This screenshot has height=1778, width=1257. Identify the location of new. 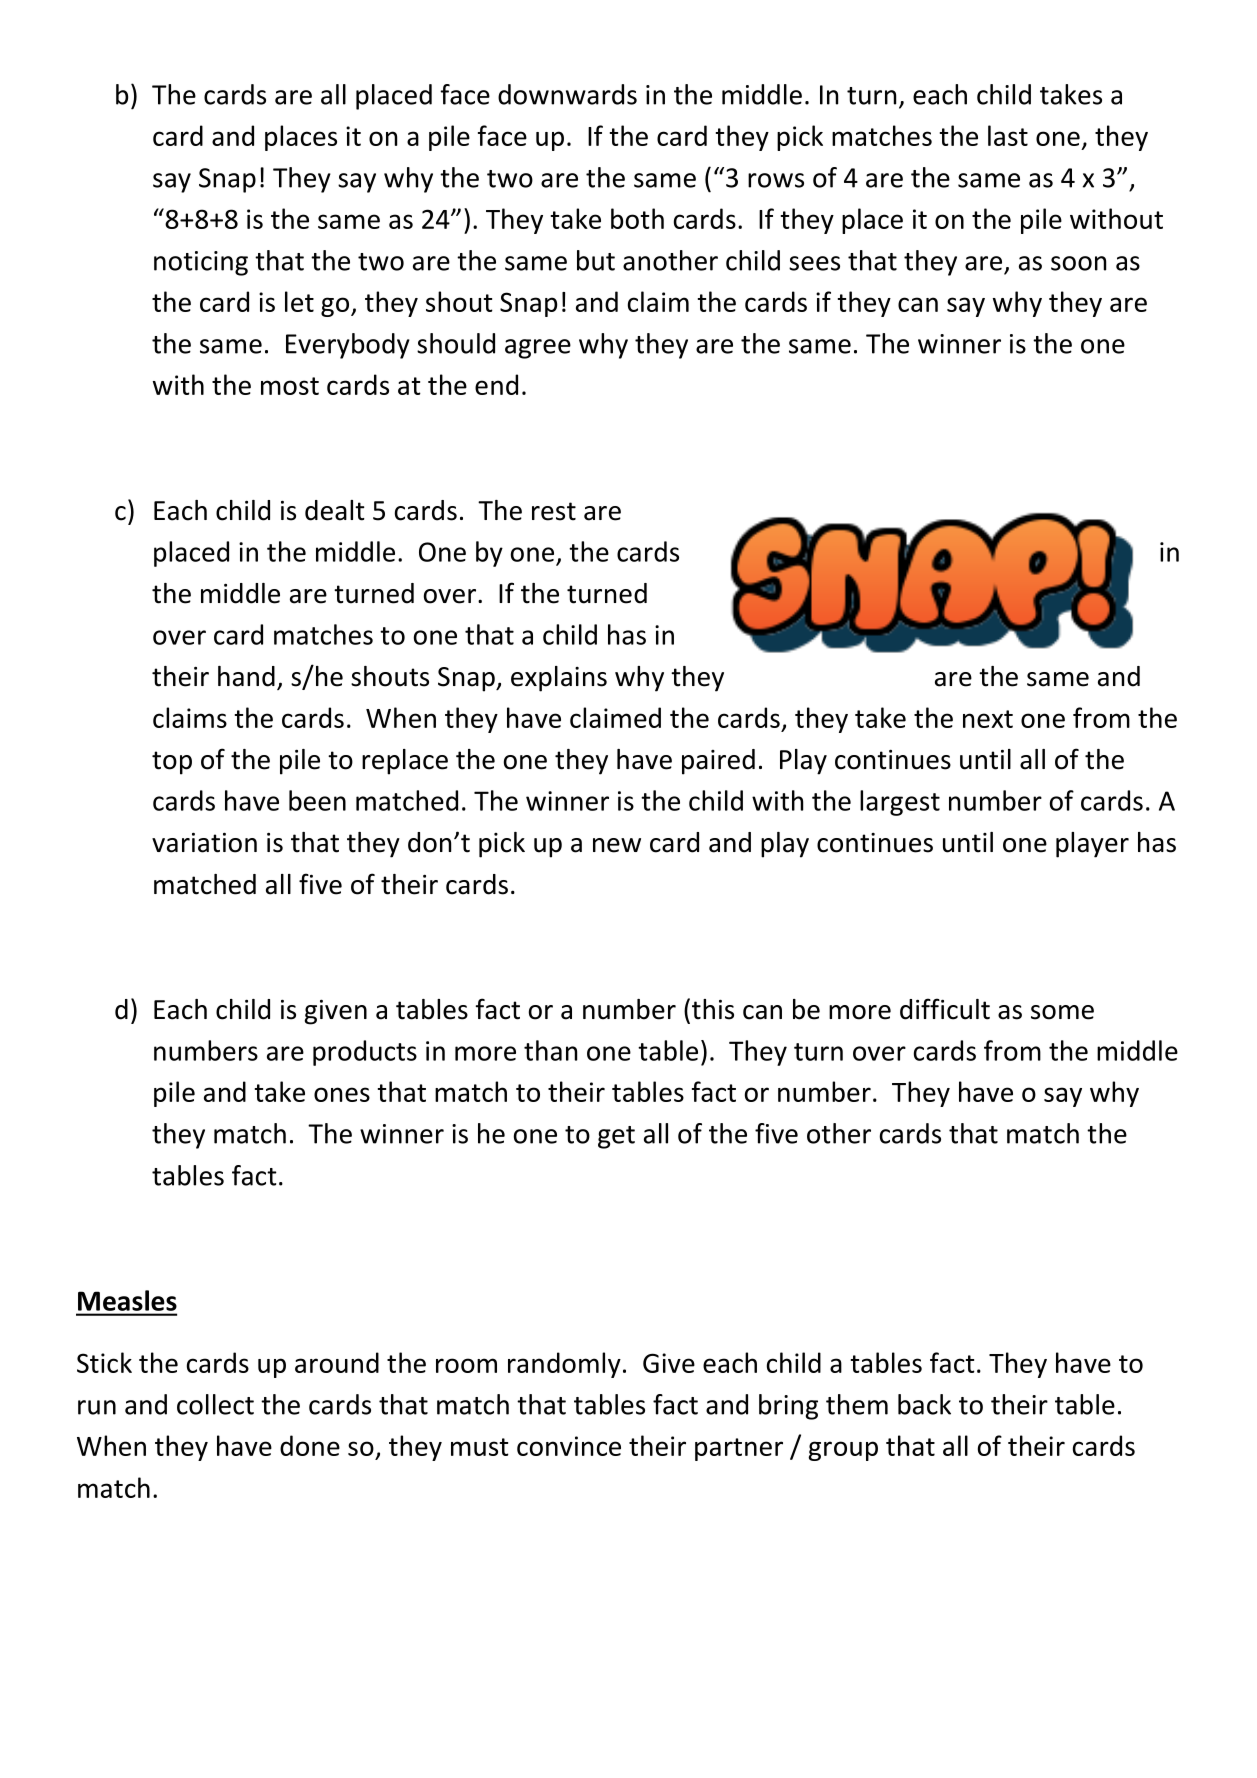
(617, 845).
